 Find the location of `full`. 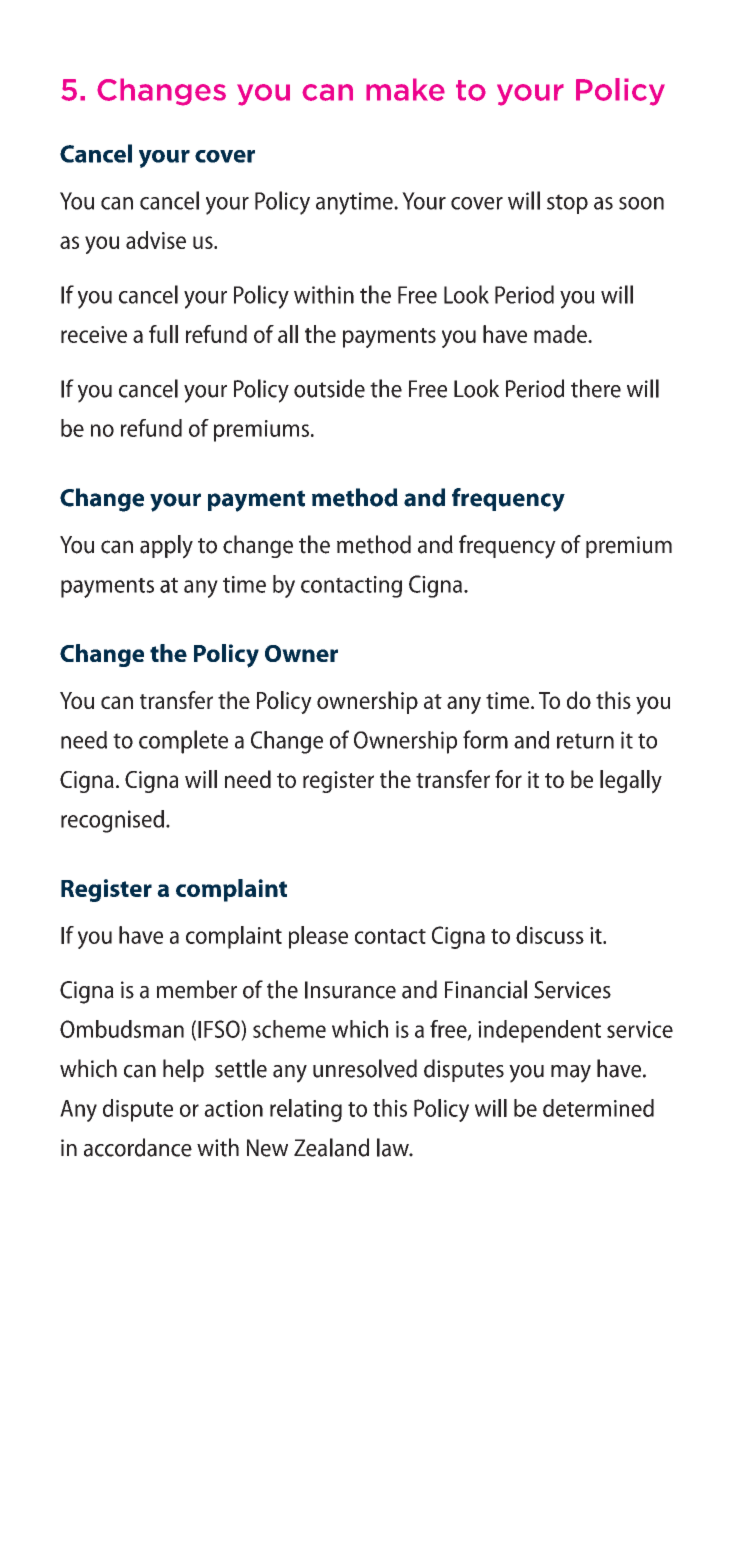

full is located at coordinates (163, 334).
